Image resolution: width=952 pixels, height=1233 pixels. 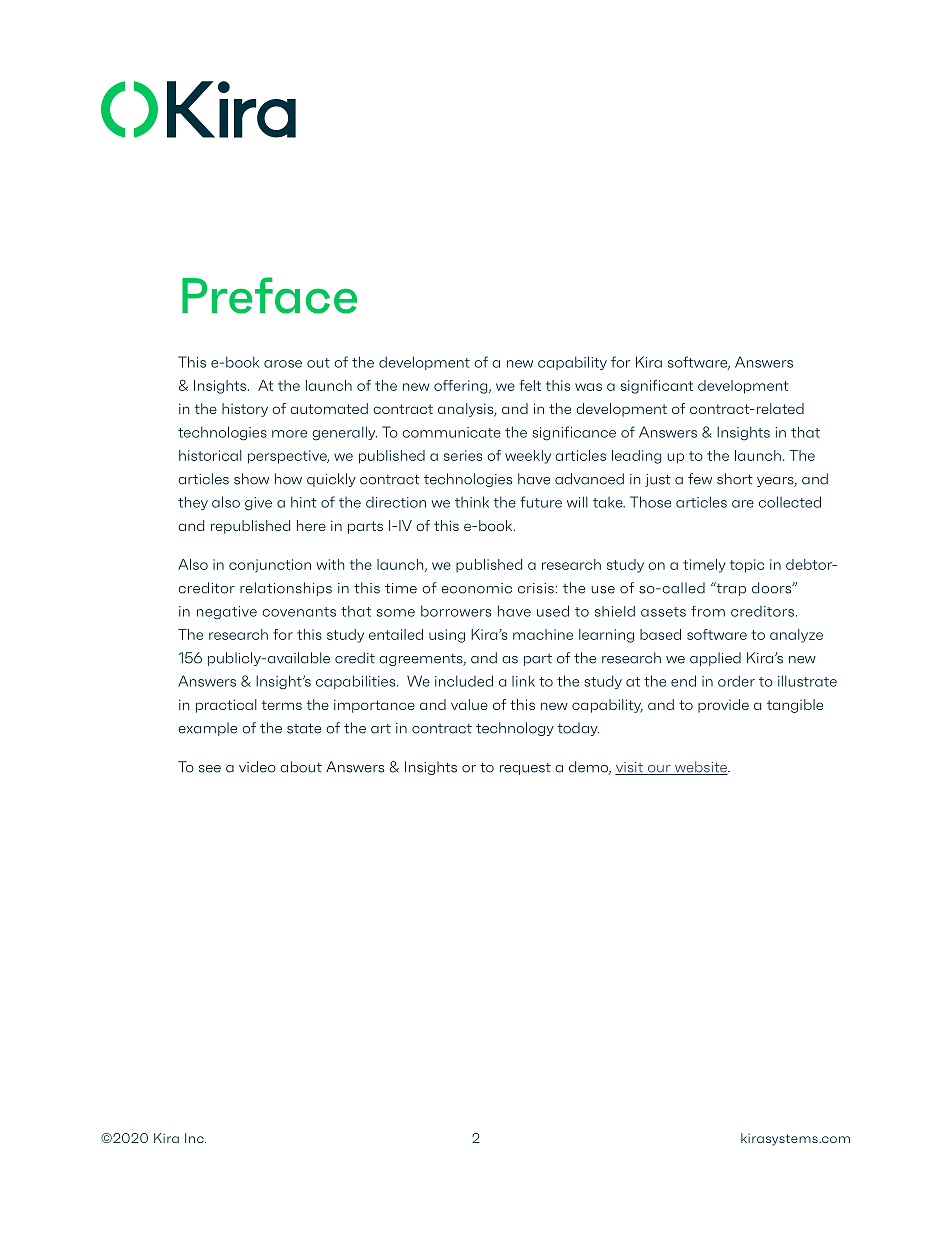 What do you see at coordinates (525, 769) in the document?
I see `request` at bounding box center [525, 769].
